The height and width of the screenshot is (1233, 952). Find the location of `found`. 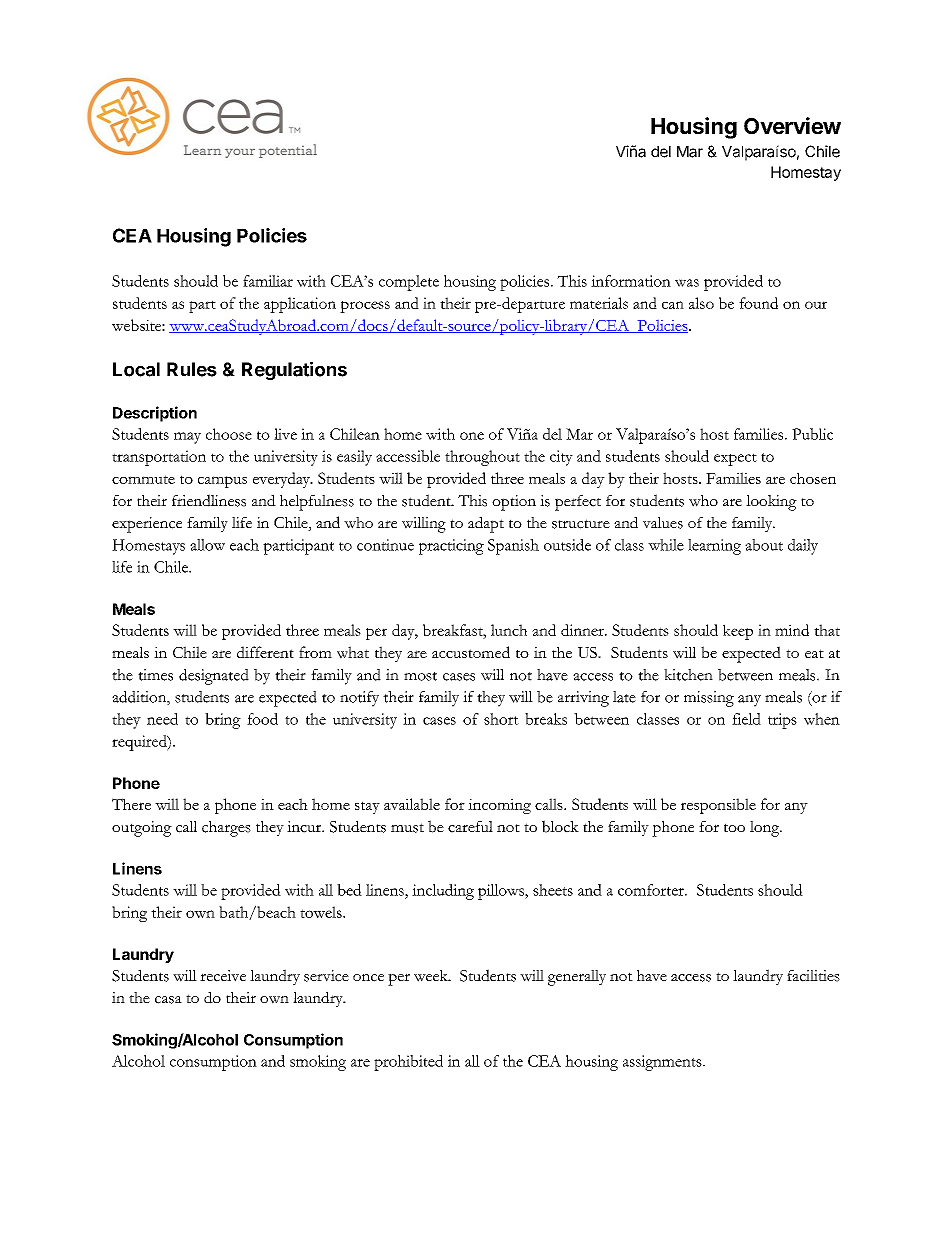

found is located at coordinates (758, 303).
